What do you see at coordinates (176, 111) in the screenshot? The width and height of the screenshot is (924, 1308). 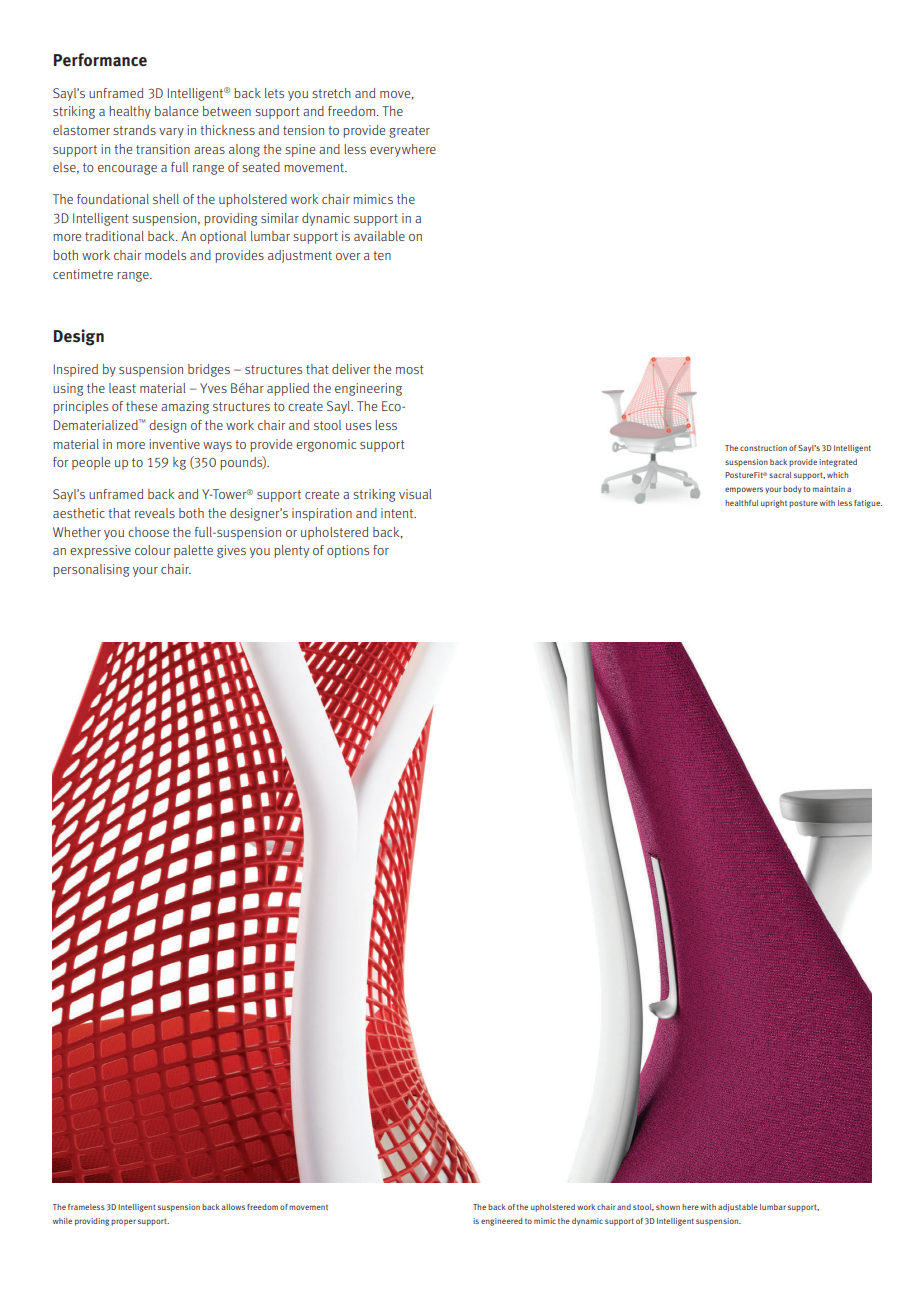 I see `balance` at bounding box center [176, 111].
